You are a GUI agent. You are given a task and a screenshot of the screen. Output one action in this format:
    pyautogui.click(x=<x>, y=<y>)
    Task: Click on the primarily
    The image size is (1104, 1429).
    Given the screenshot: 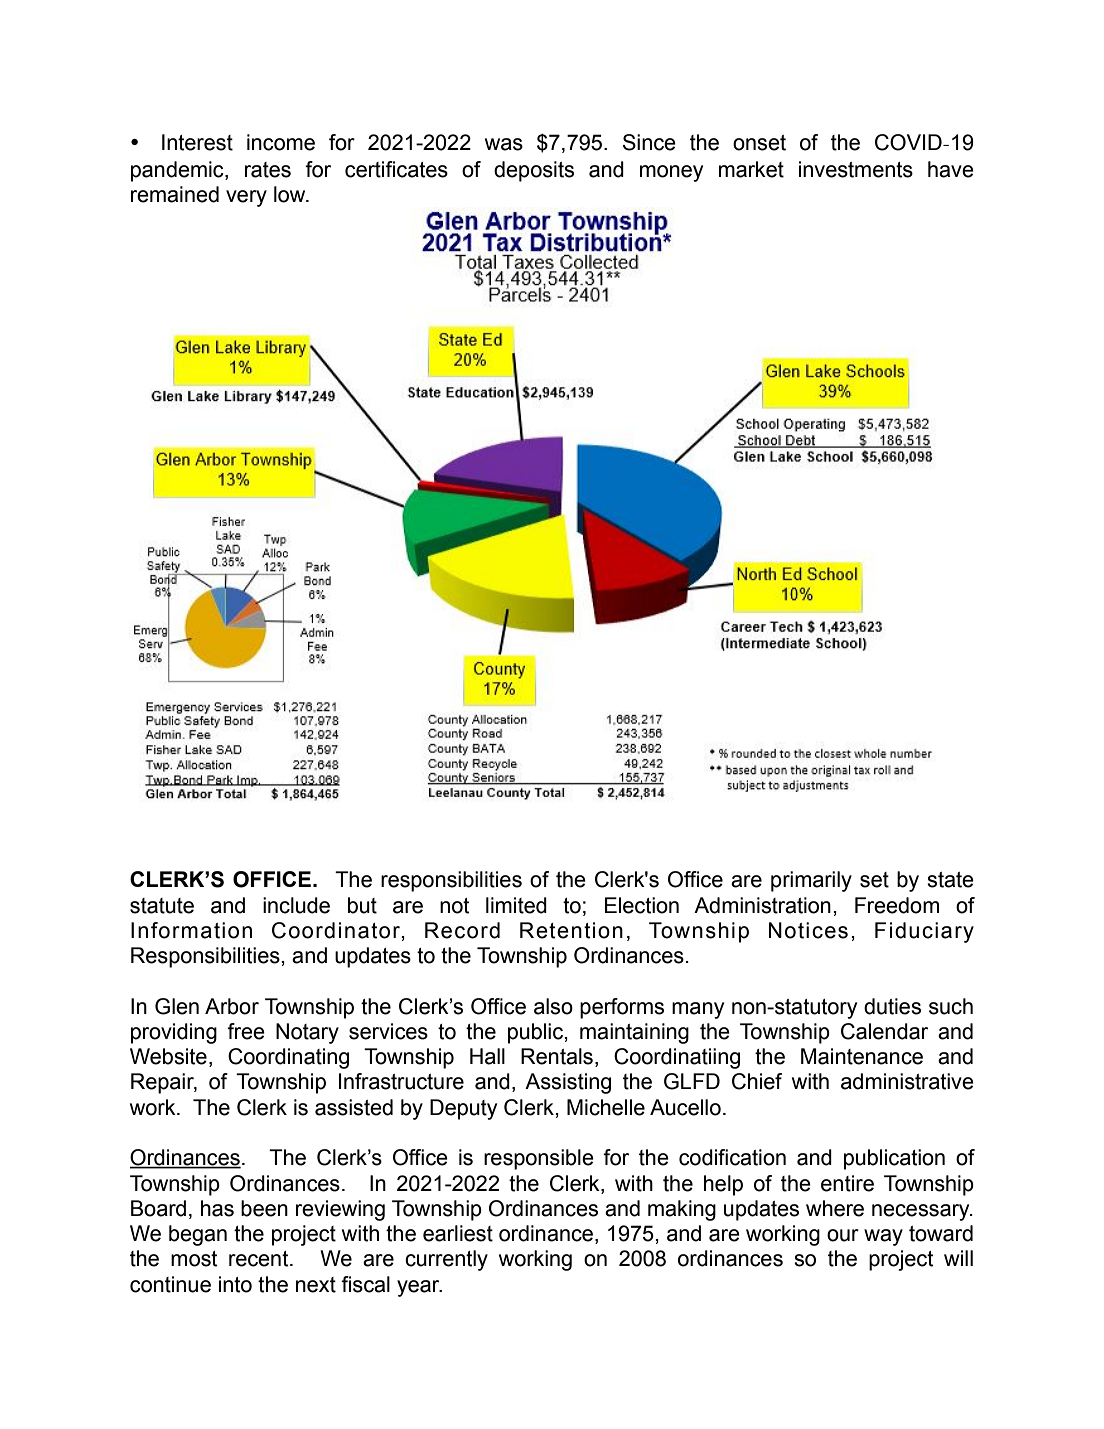 What is the action you would take?
    pyautogui.click(x=811, y=881)
